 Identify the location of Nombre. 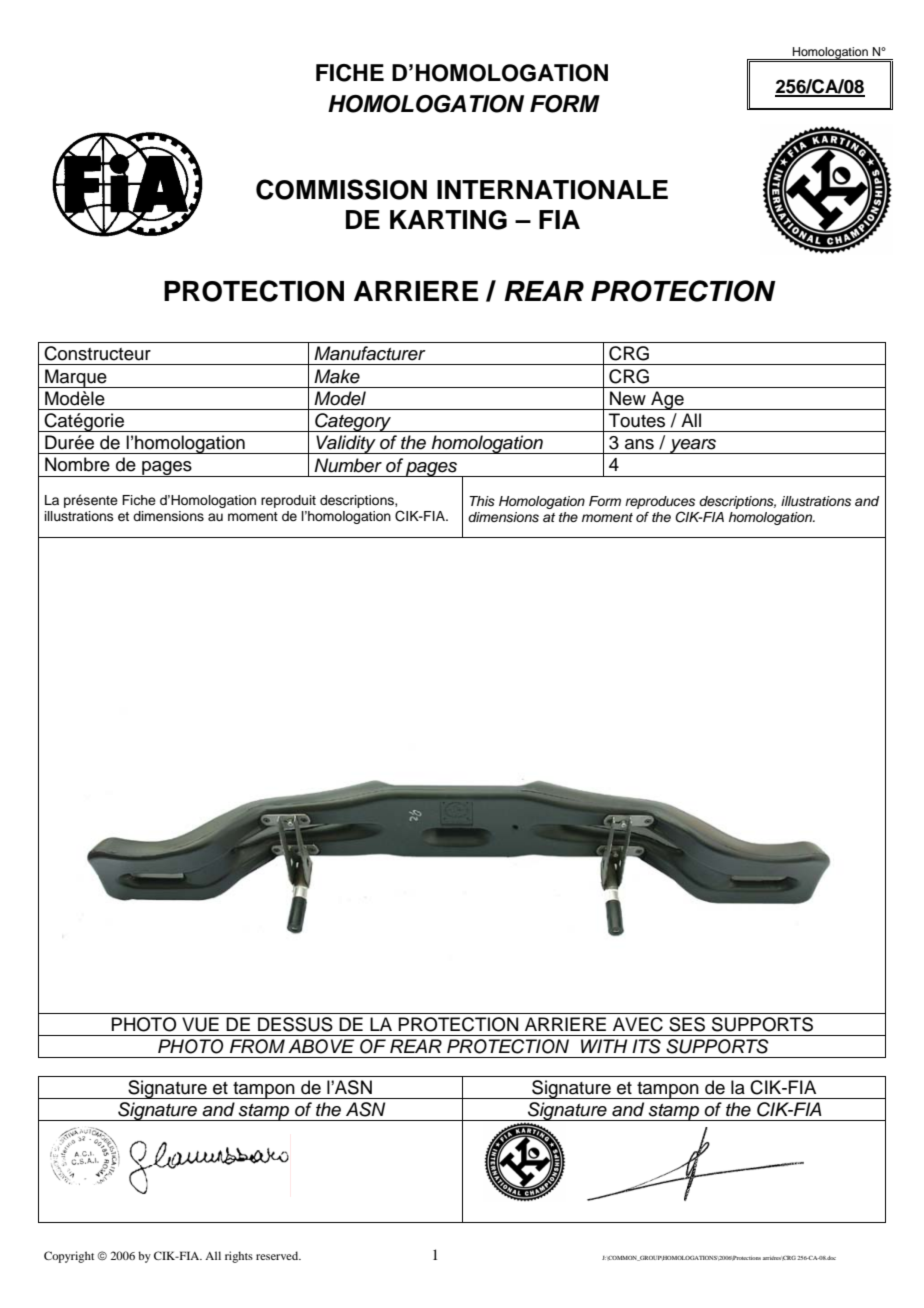
(77, 464).
